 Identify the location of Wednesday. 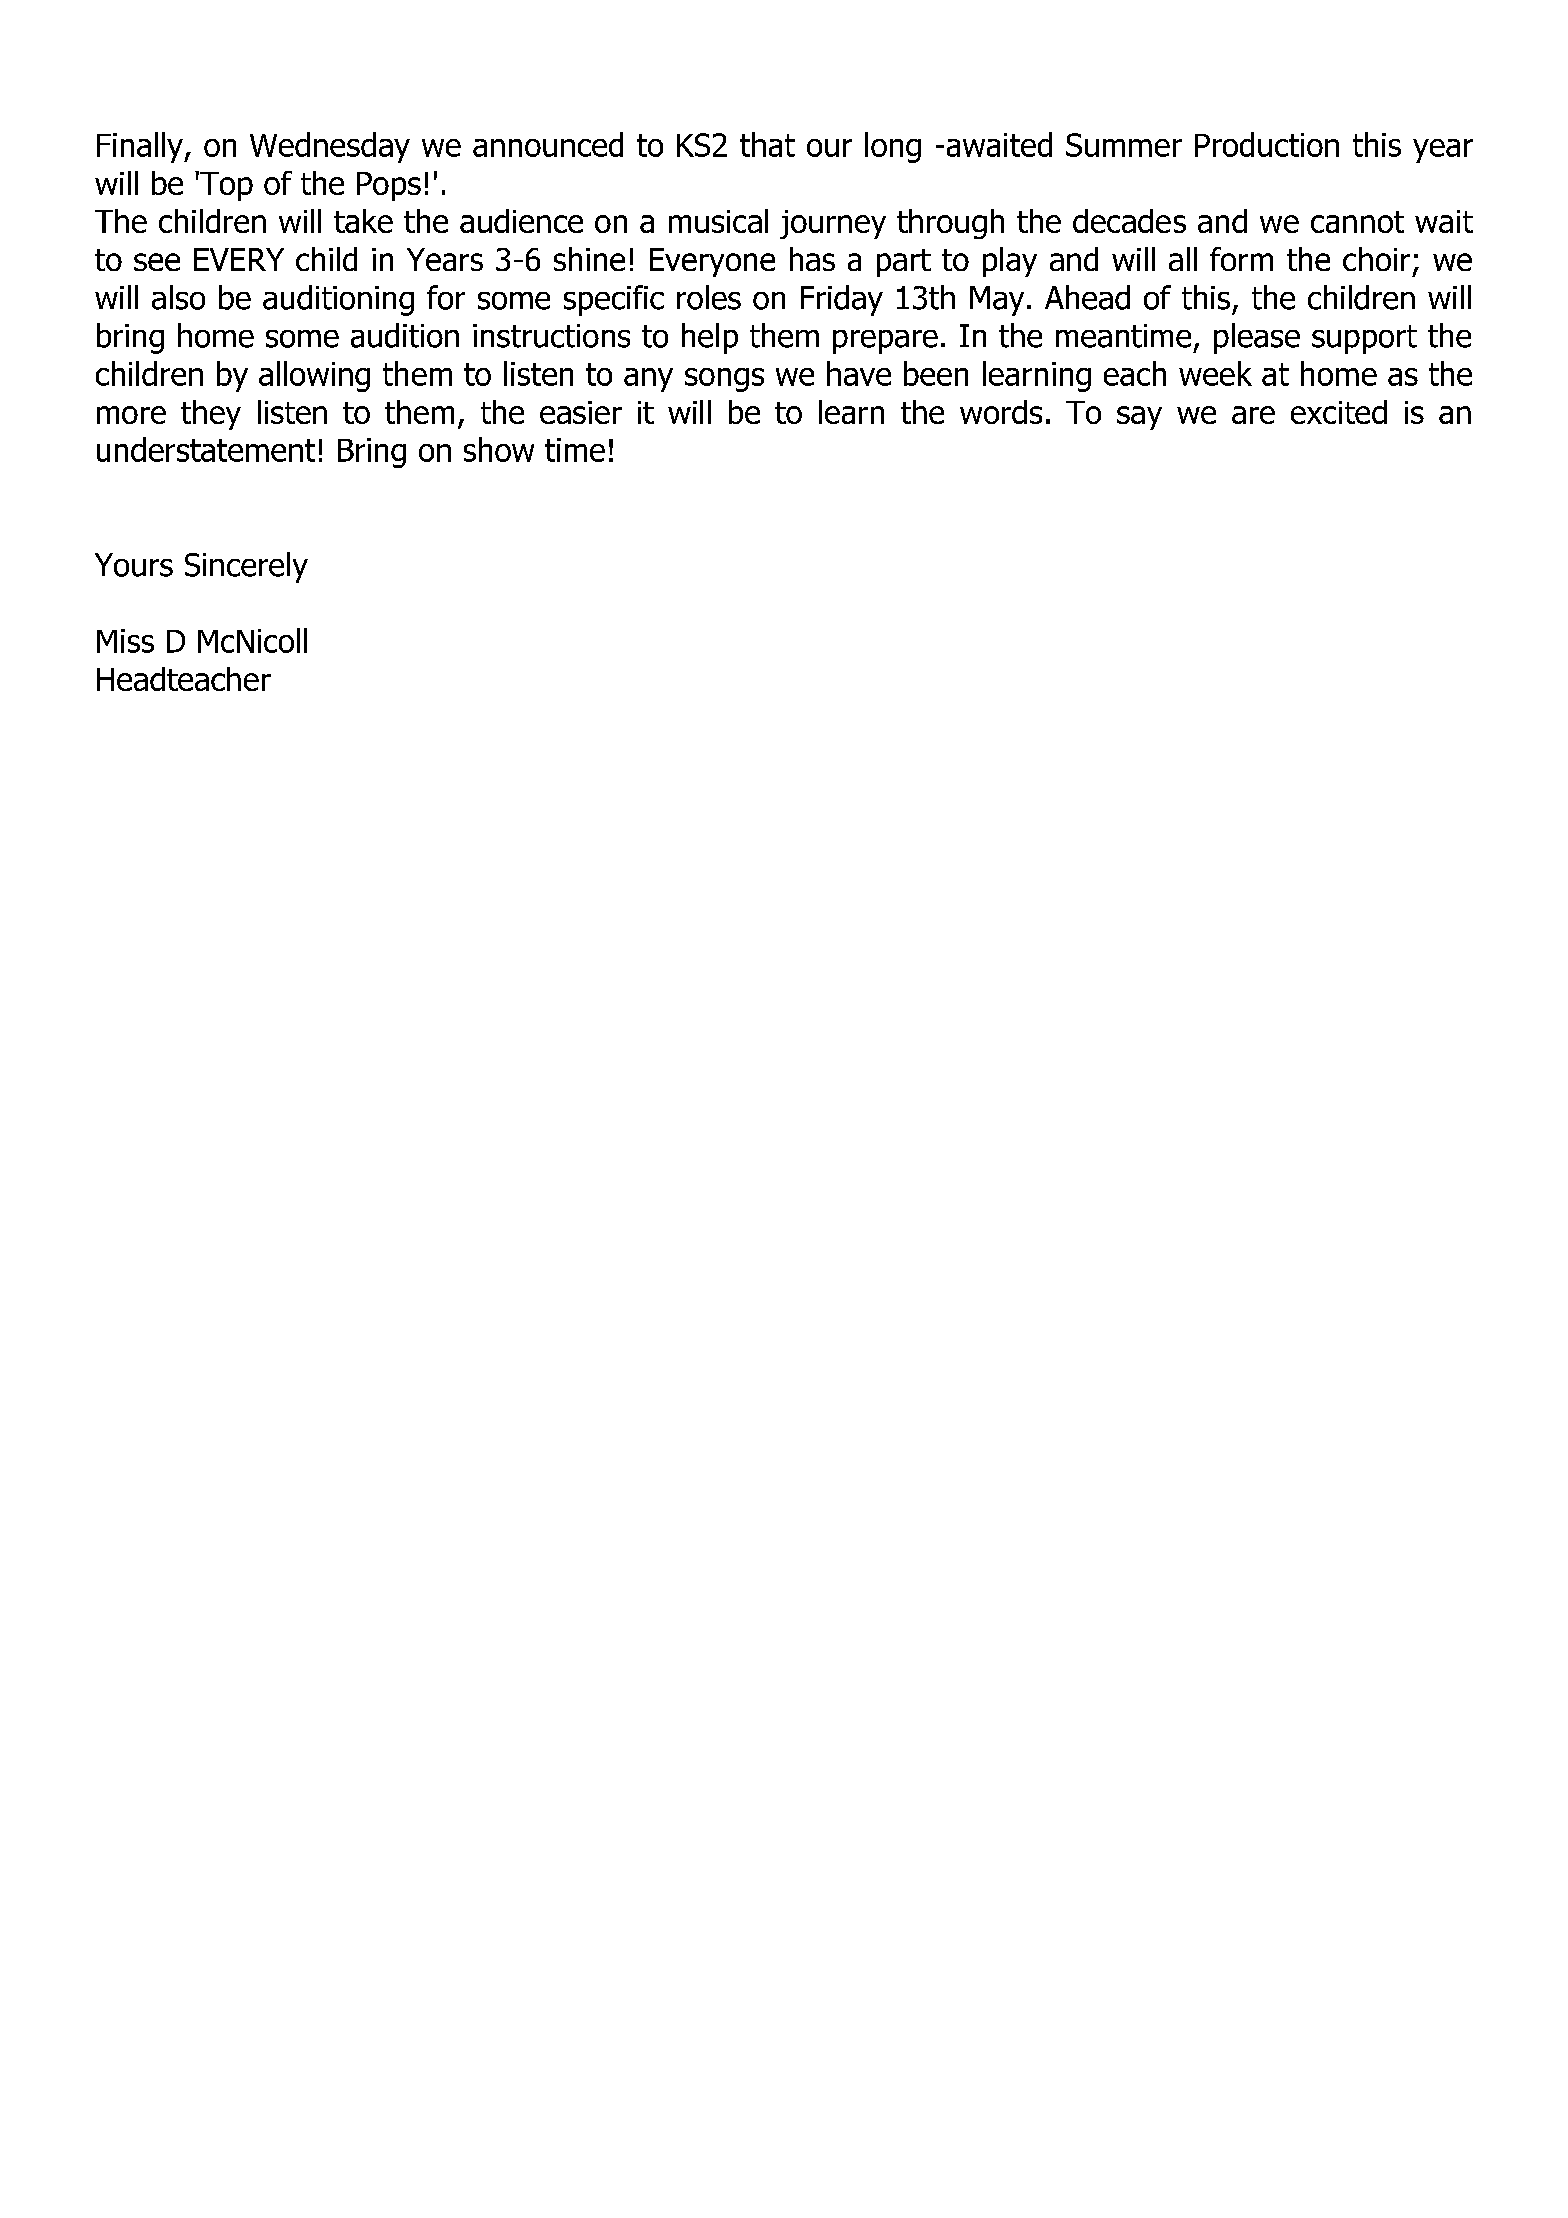
(330, 147).
